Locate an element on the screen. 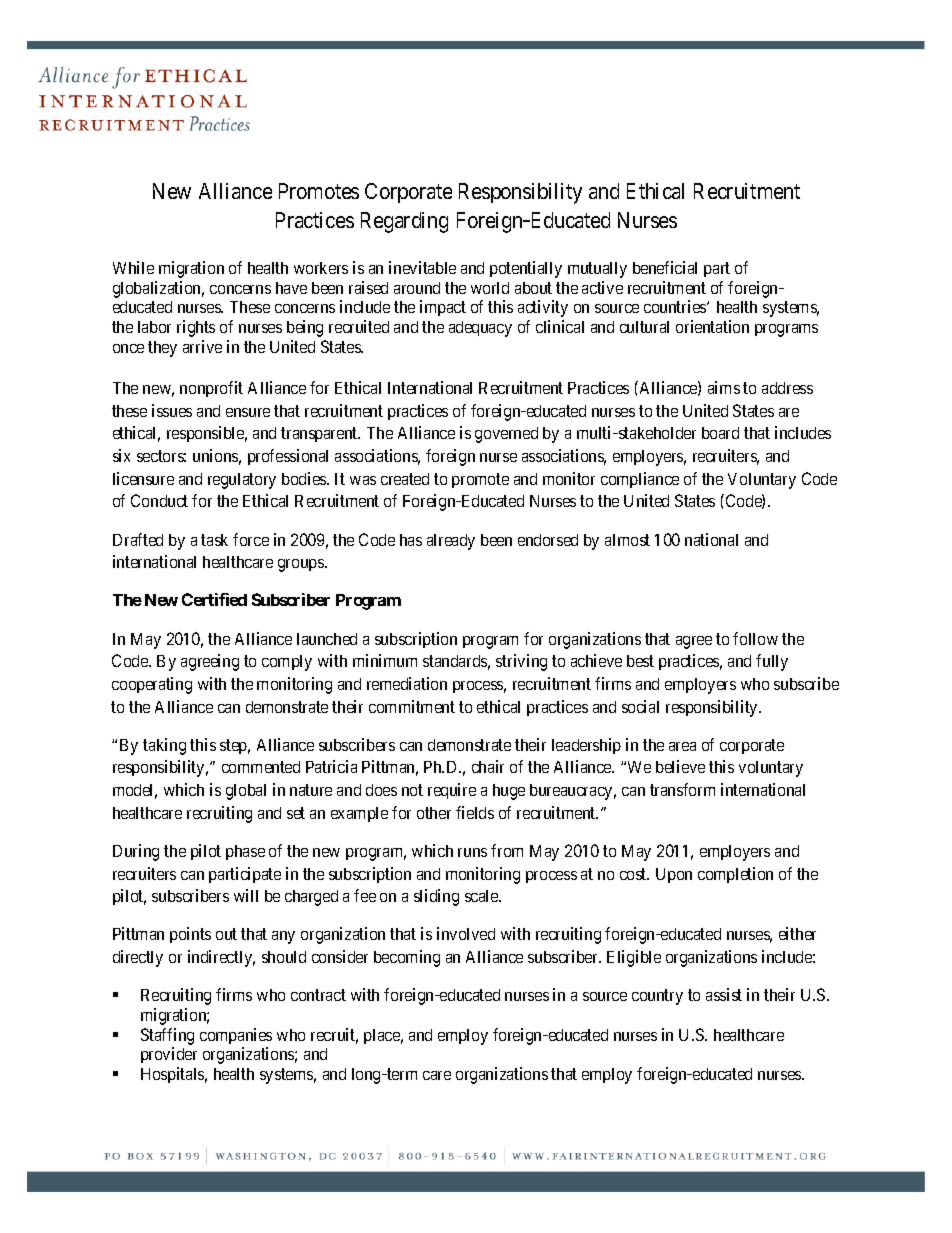 This screenshot has height=1233, width=952. companies is located at coordinates (236, 1036).
